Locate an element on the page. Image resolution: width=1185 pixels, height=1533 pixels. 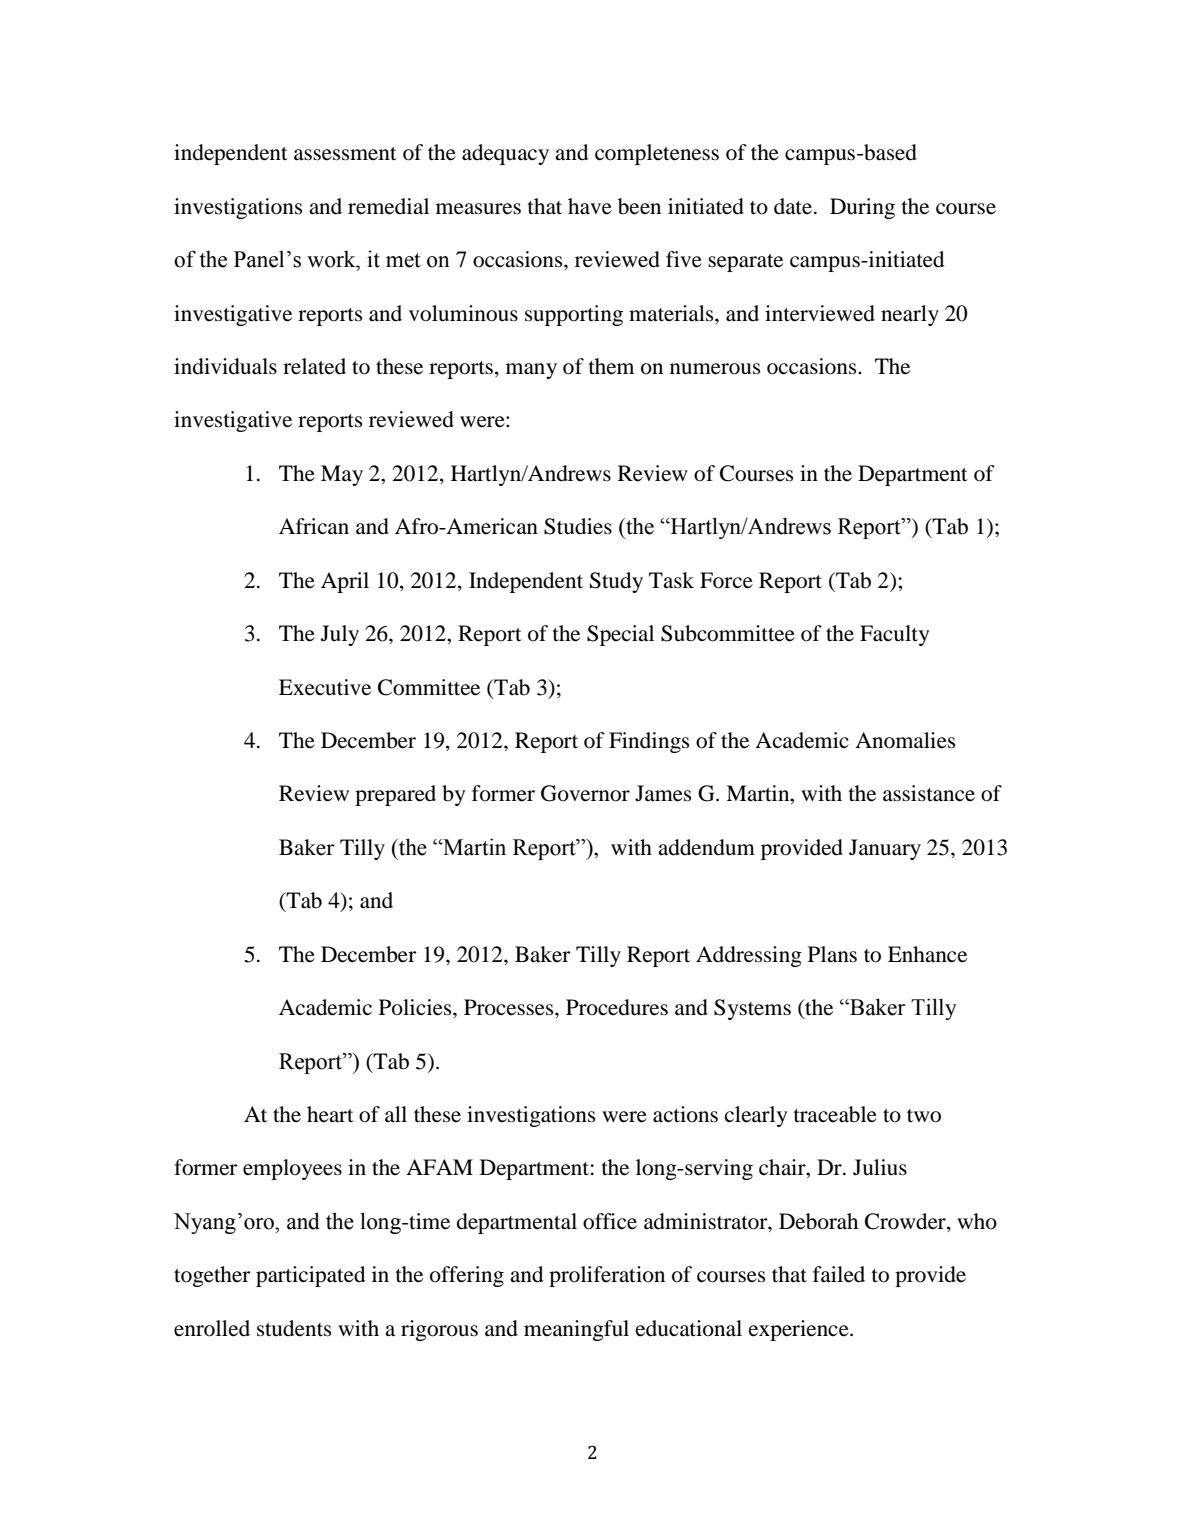
participated is located at coordinates (310, 1276).
